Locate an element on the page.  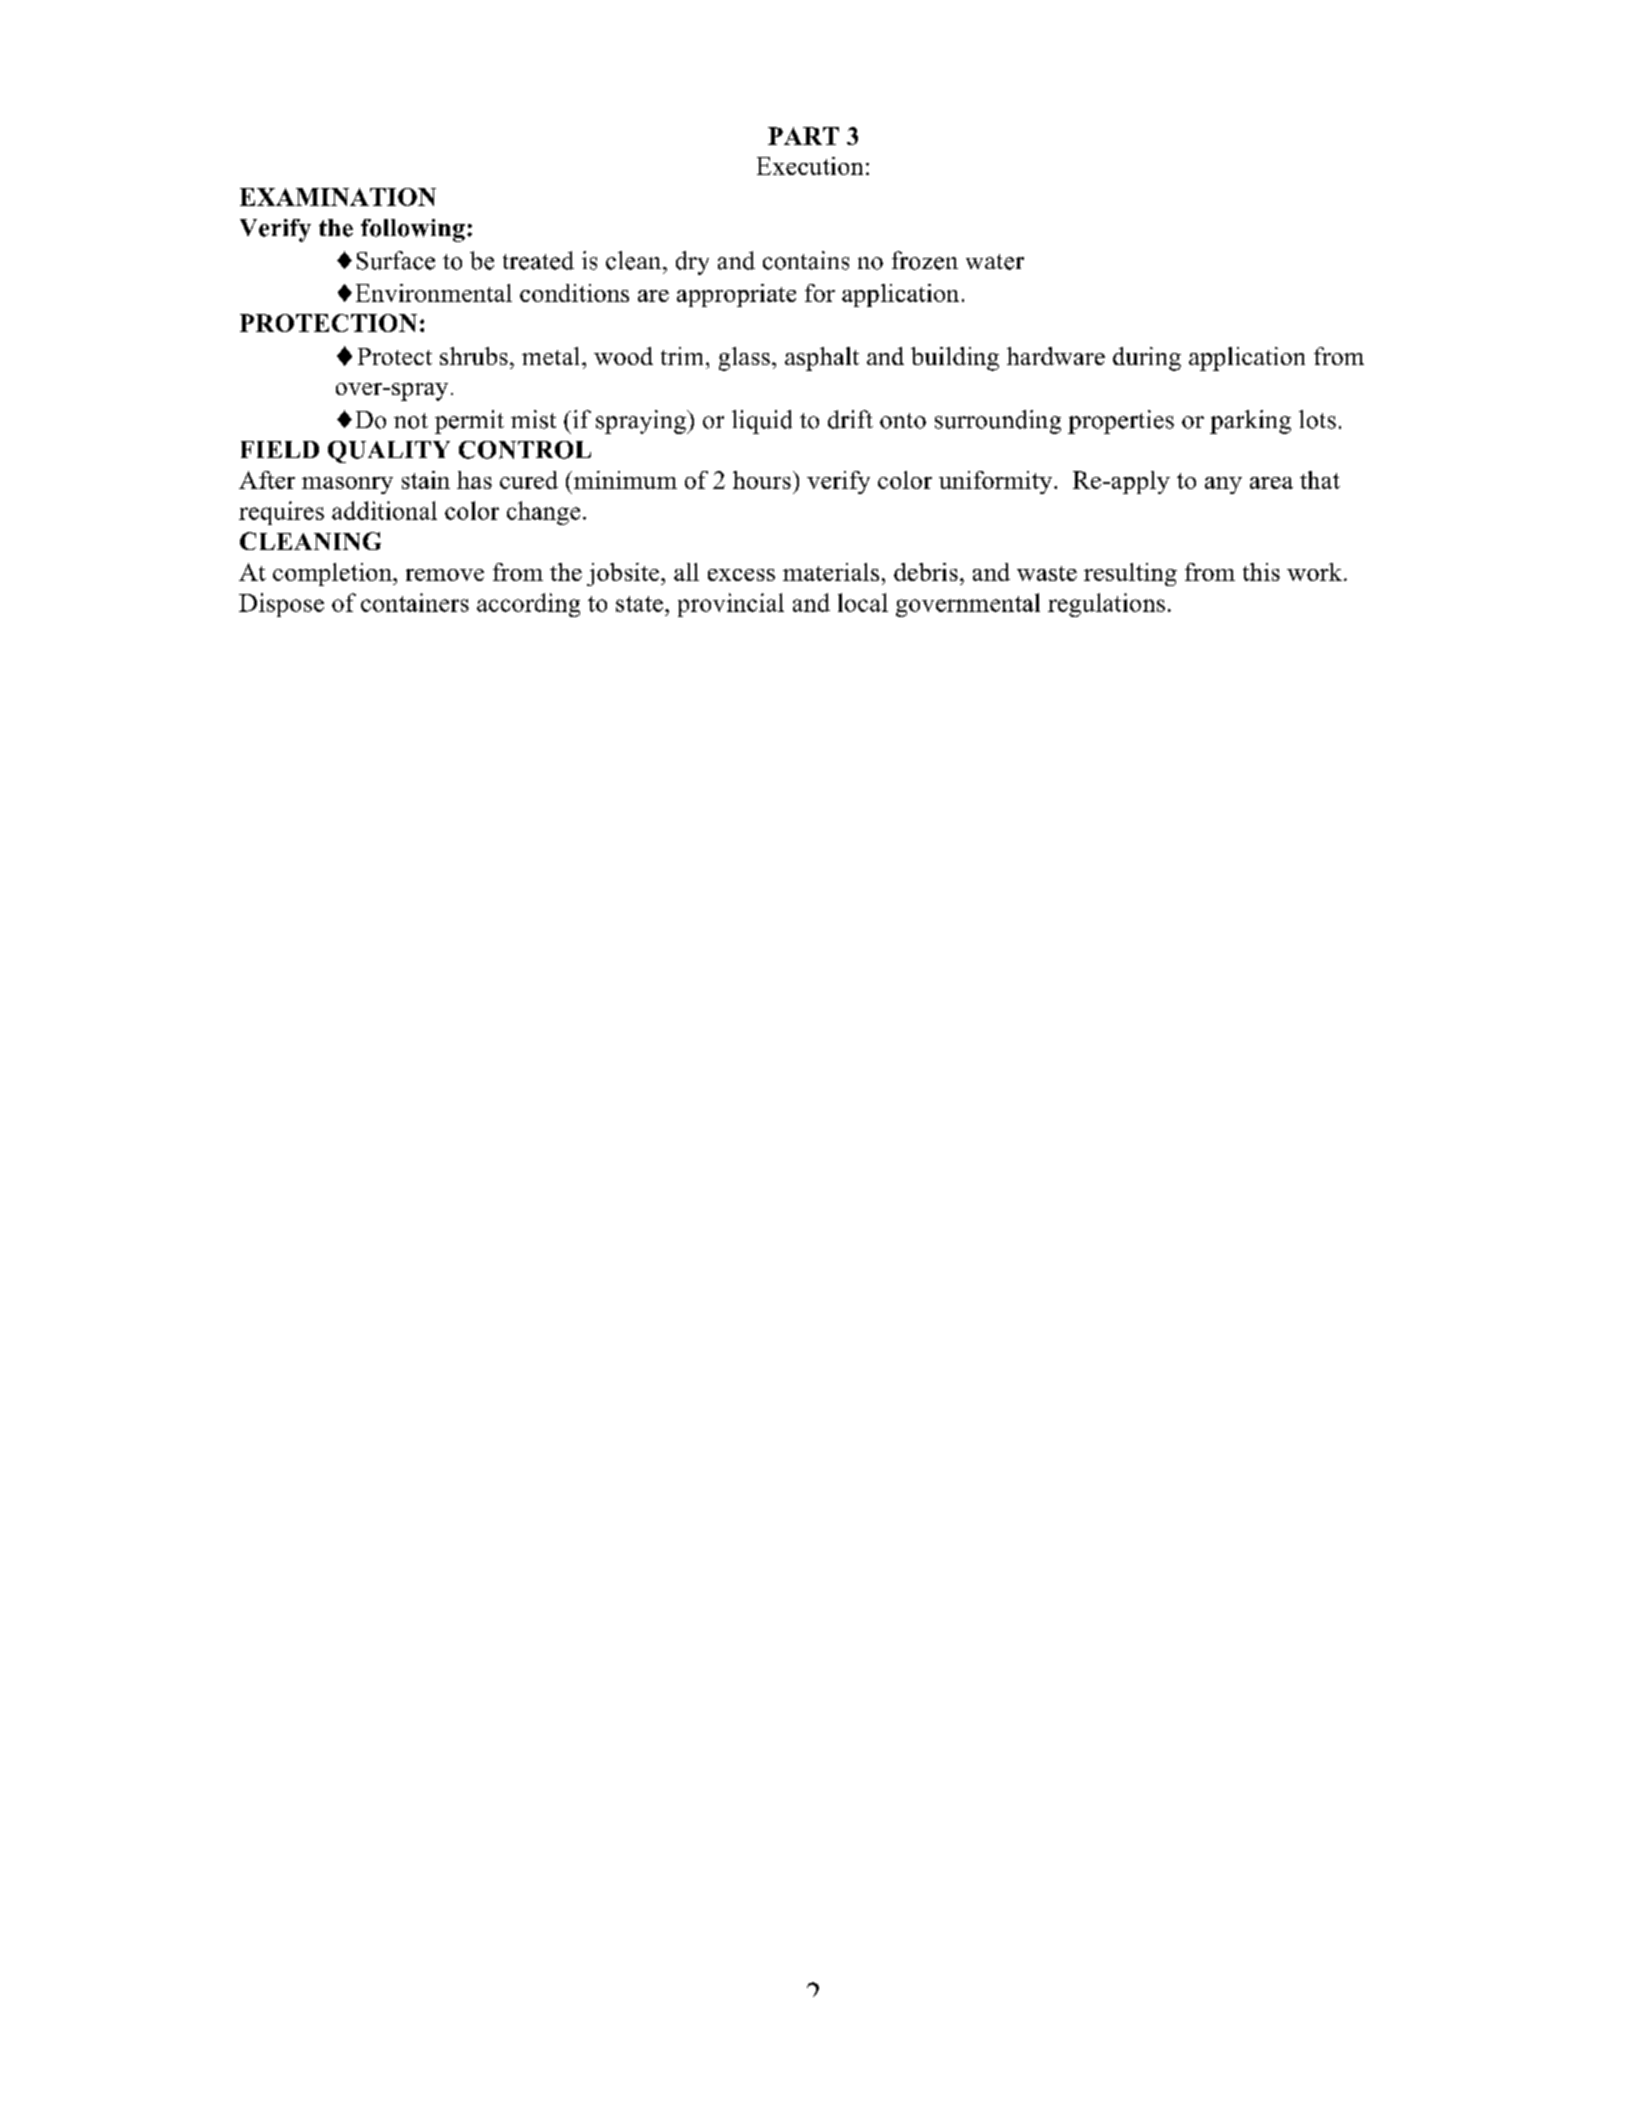
local is located at coordinates (863, 602).
